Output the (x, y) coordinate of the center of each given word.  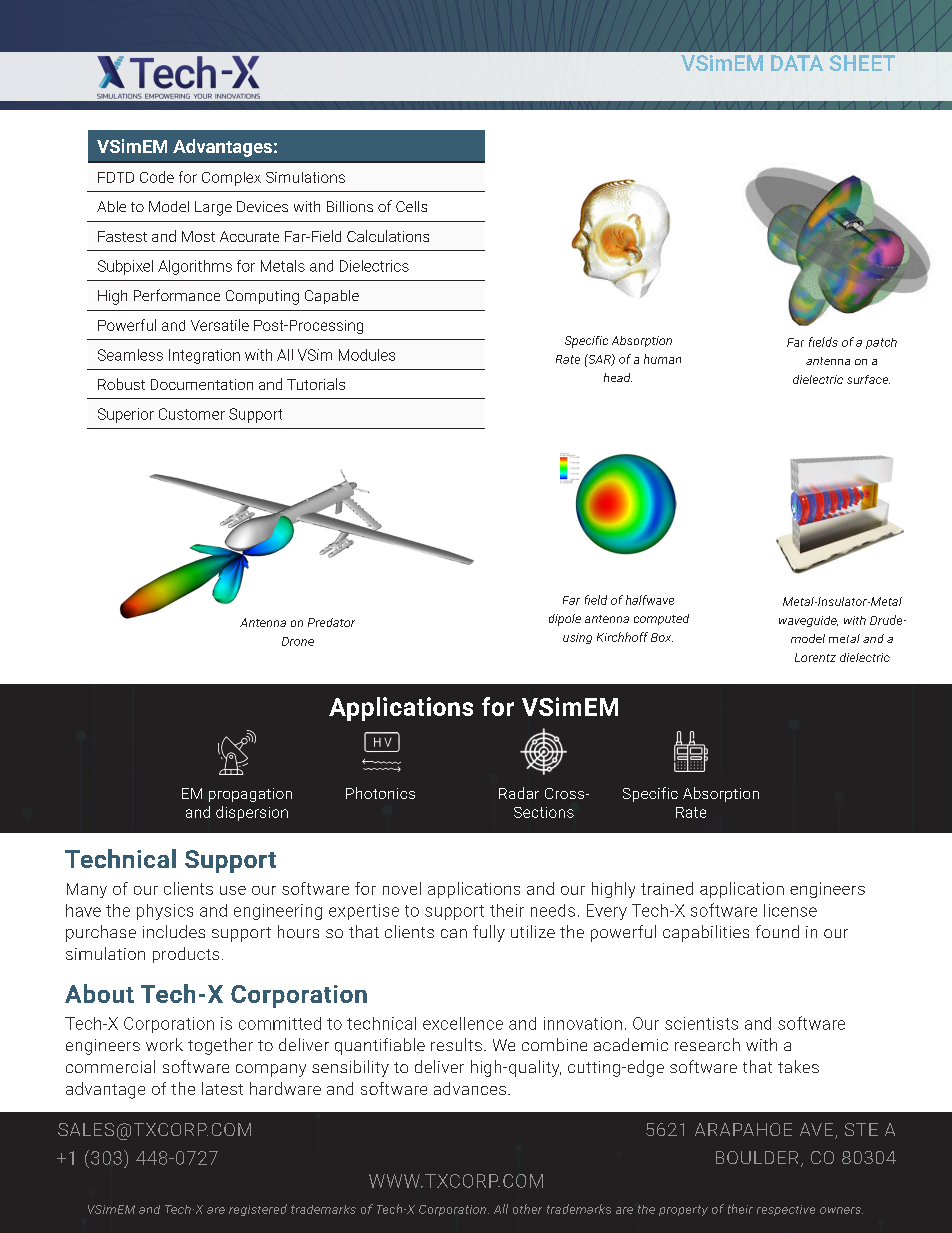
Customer (192, 414)
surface (868, 379)
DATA (797, 63)
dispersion (252, 813)
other (527, 1209)
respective (786, 1210)
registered (258, 1210)
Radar (519, 793)
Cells (411, 206)
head (618, 377)
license (790, 910)
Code (157, 177)
